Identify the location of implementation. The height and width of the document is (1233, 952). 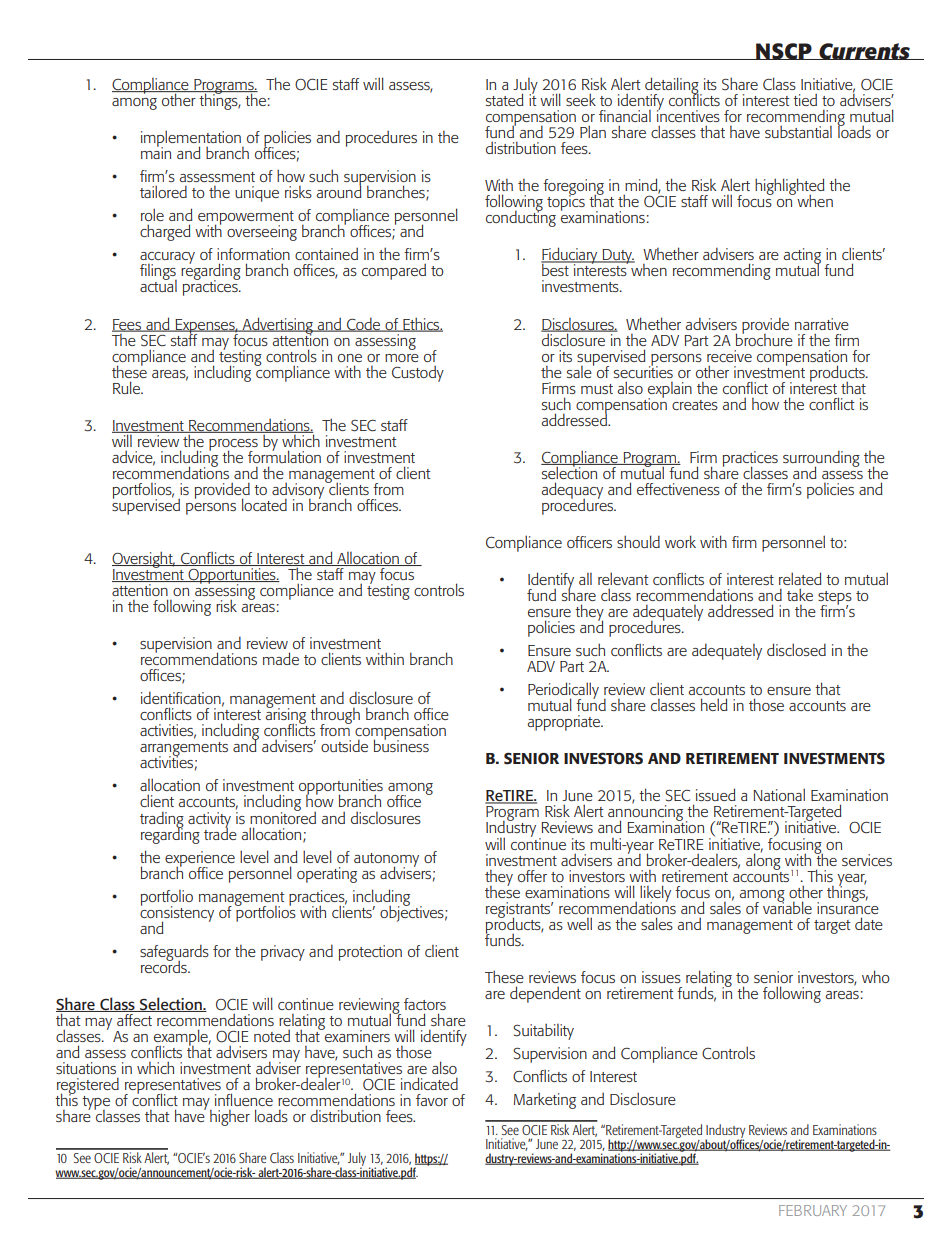
(192, 139).
